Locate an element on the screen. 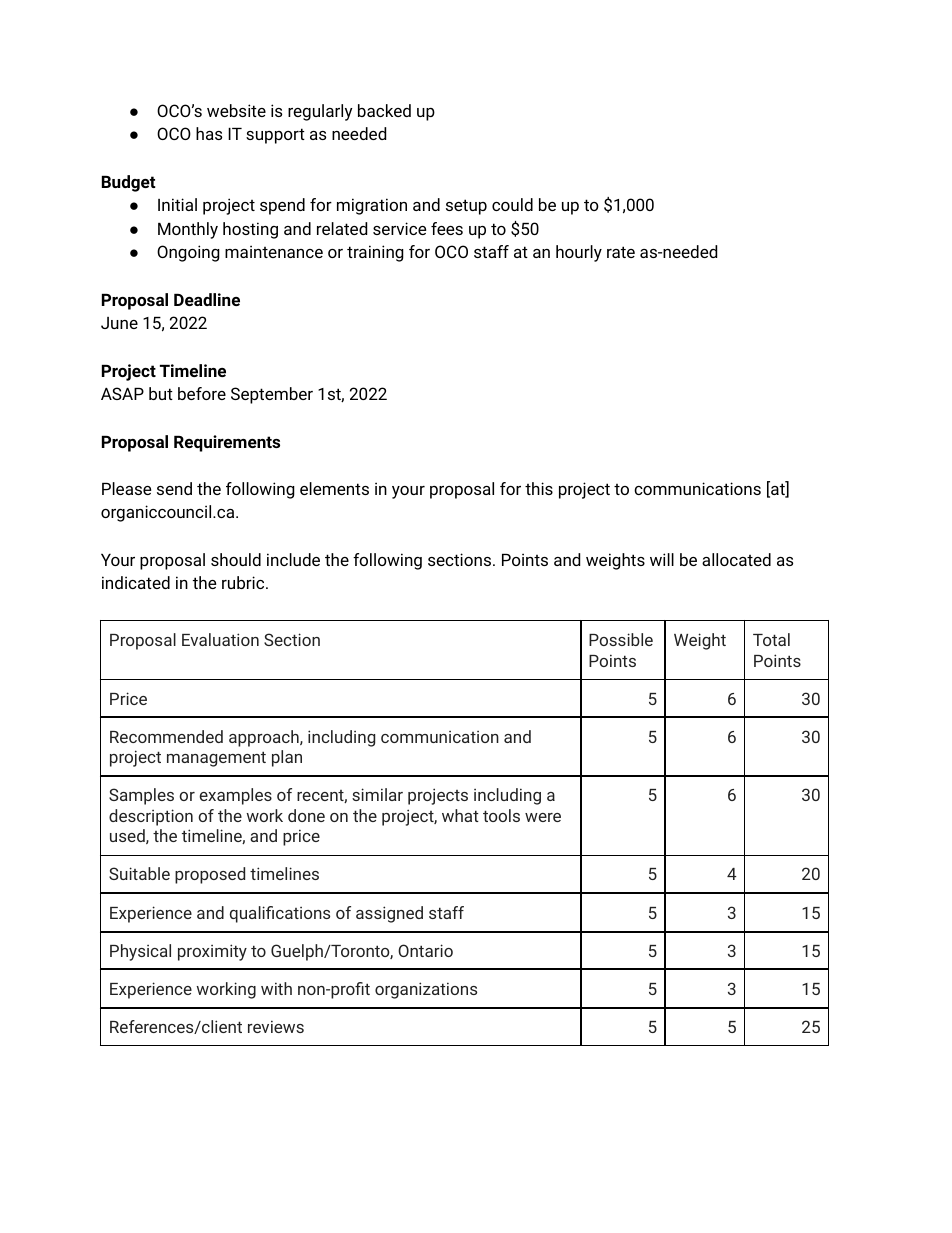  Possible is located at coordinates (621, 639).
